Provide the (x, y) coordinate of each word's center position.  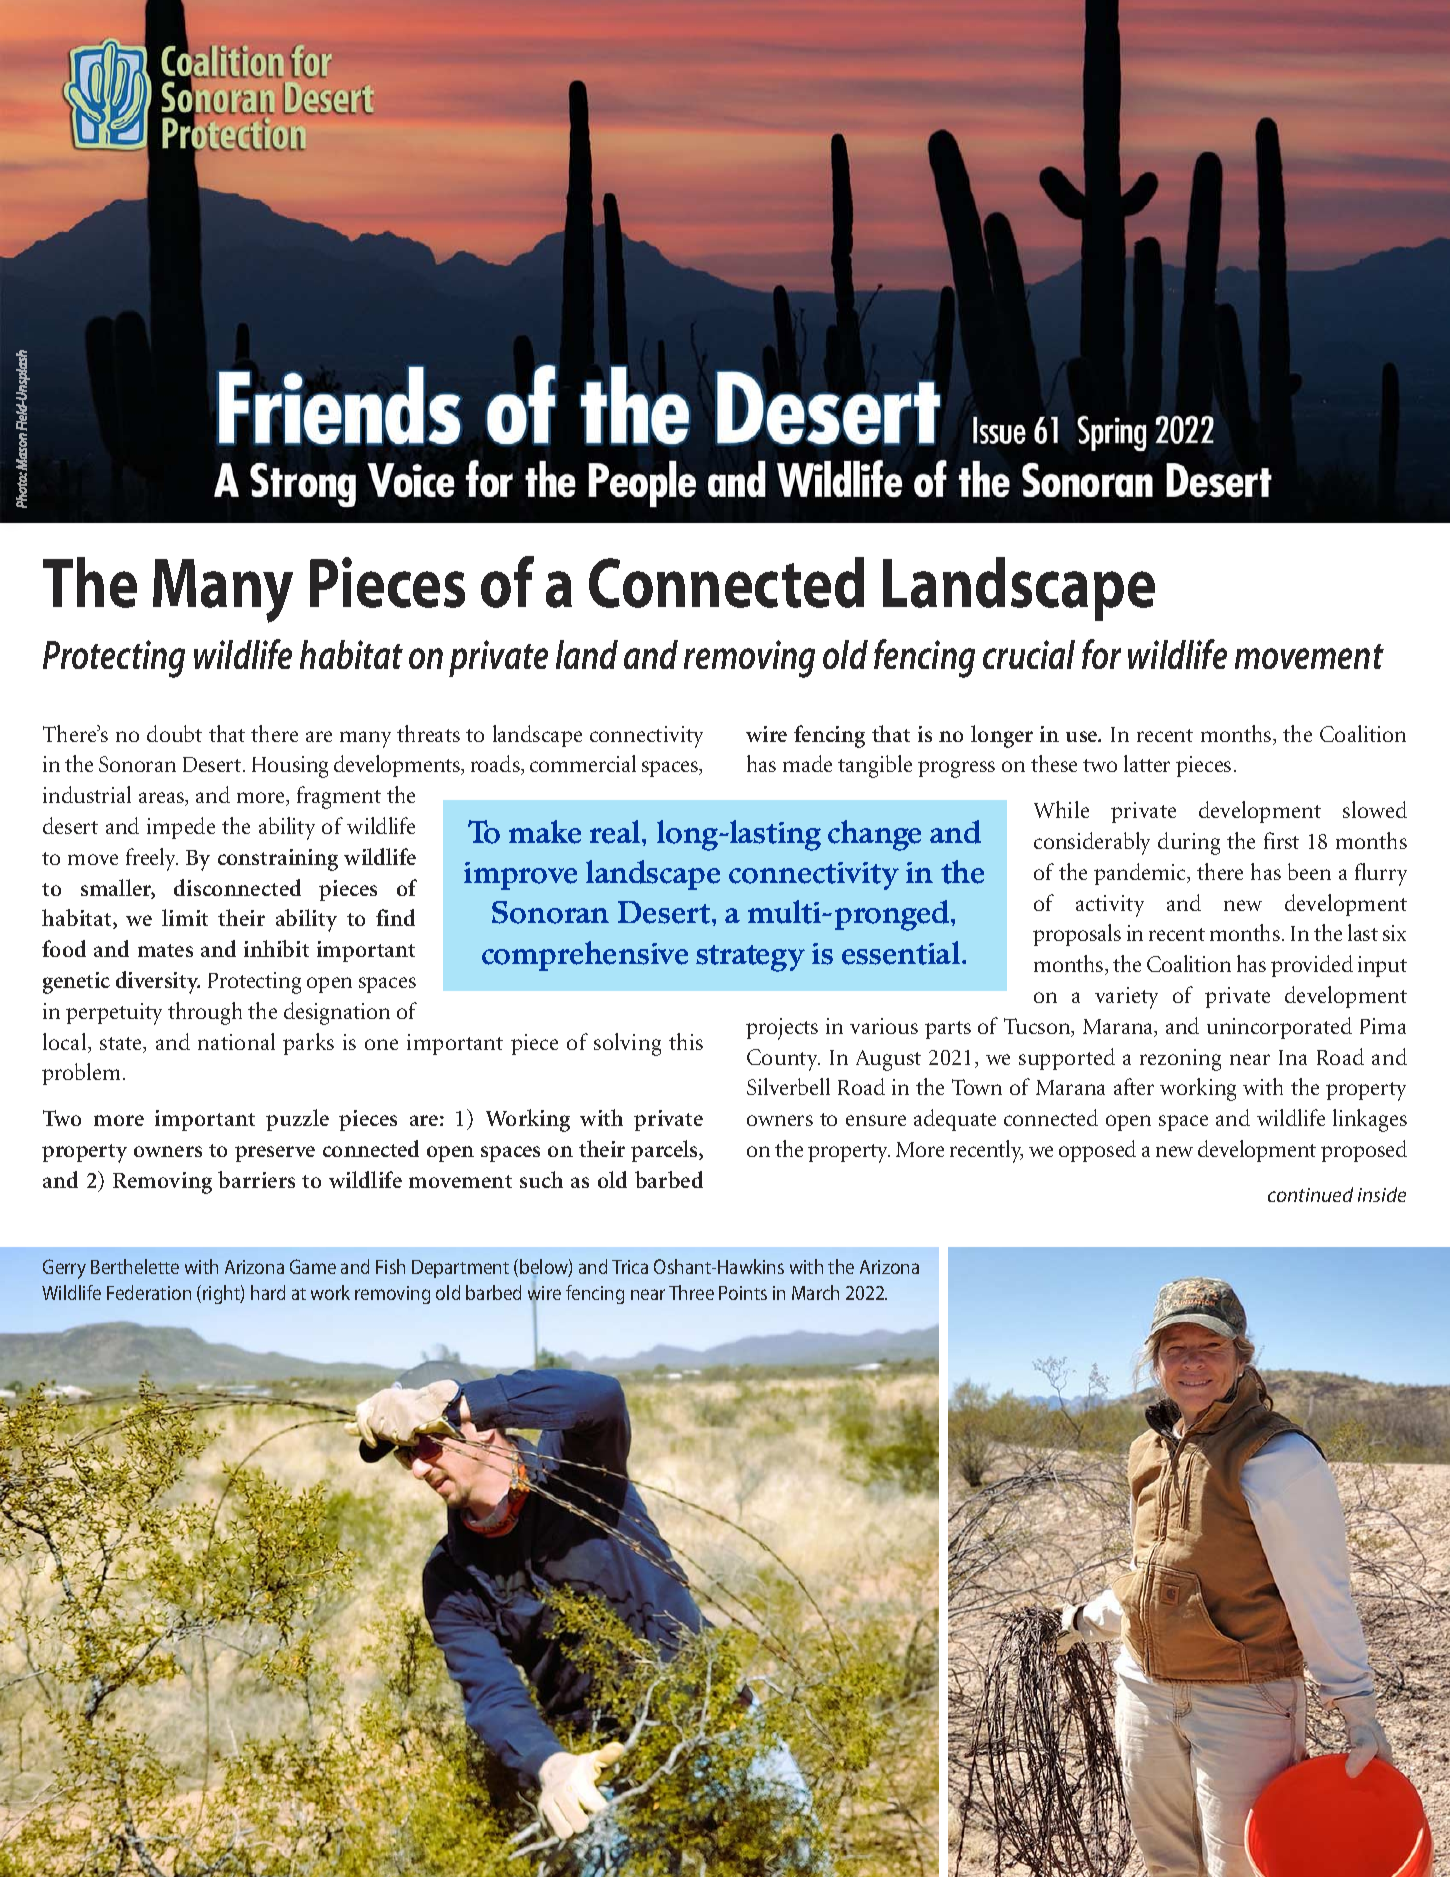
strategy (750, 958)
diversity (158, 982)
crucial (1029, 654)
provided (1312, 966)
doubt (174, 733)
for (1101, 654)
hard (268, 1292)
